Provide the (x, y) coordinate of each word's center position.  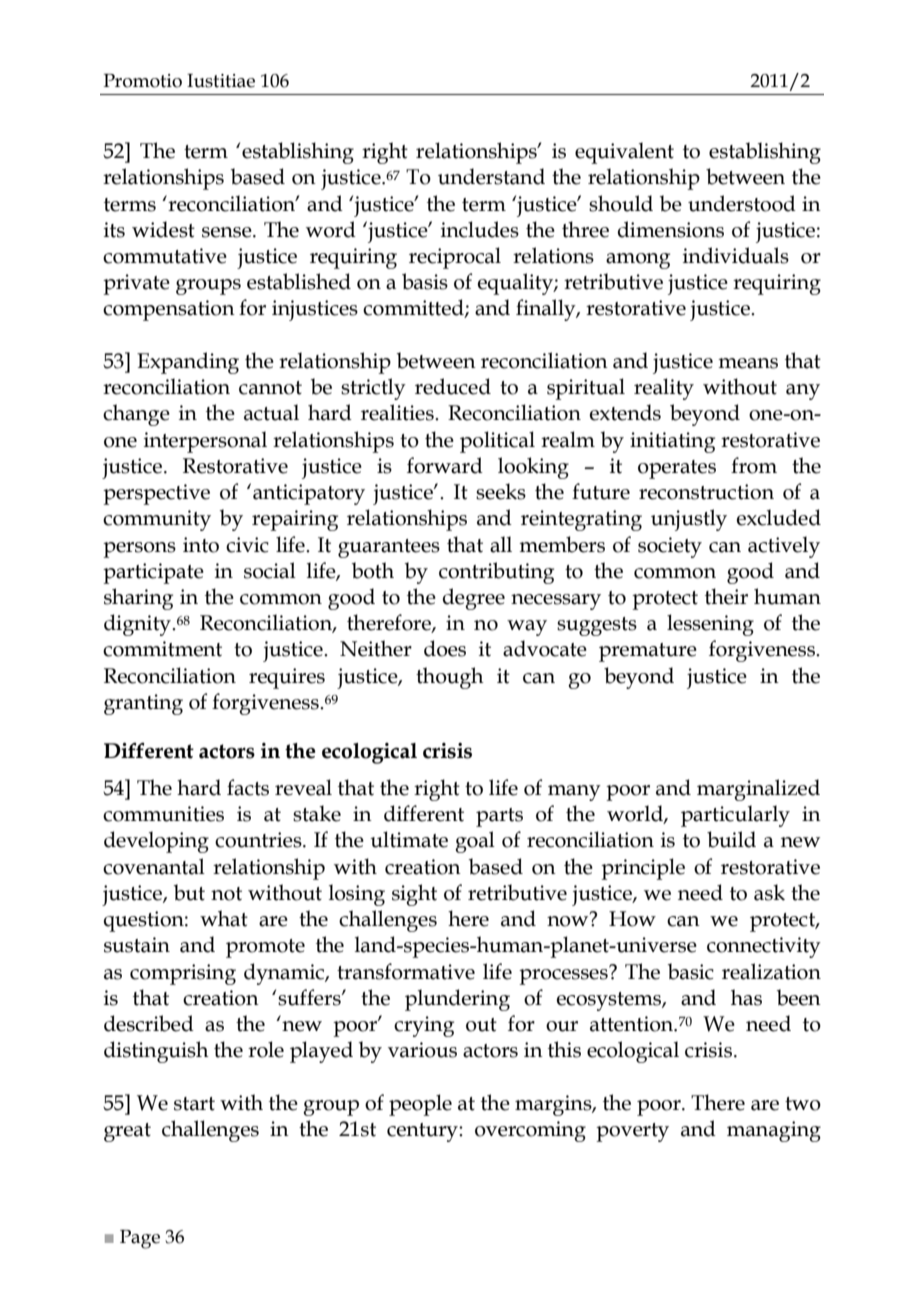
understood (742, 203)
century (423, 1132)
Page (140, 1239)
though (450, 678)
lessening (710, 625)
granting (143, 704)
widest (163, 229)
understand (491, 176)
